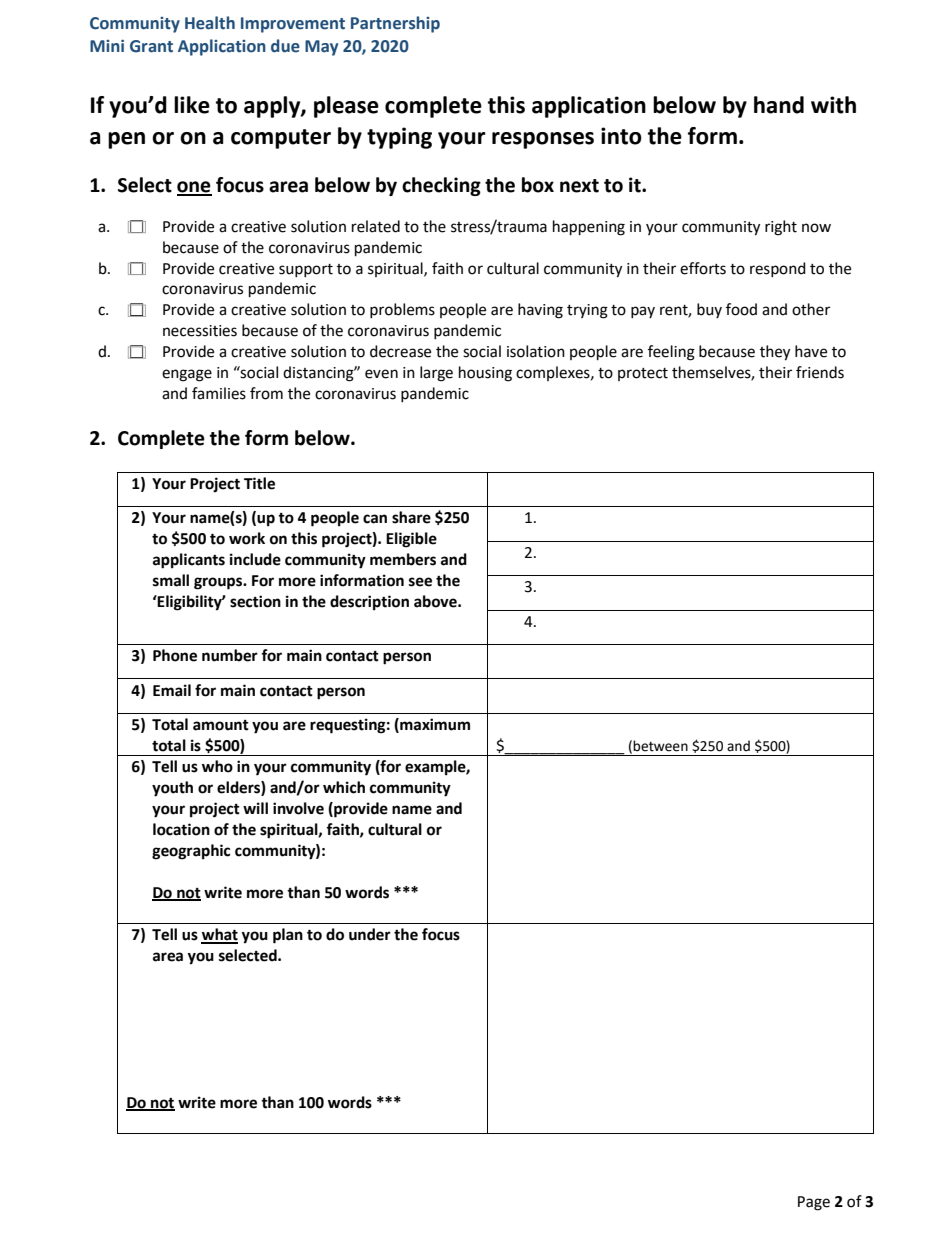 The height and width of the page is (1233, 952). What do you see at coordinates (395, 24) in the page?
I see `Partnership` at bounding box center [395, 24].
